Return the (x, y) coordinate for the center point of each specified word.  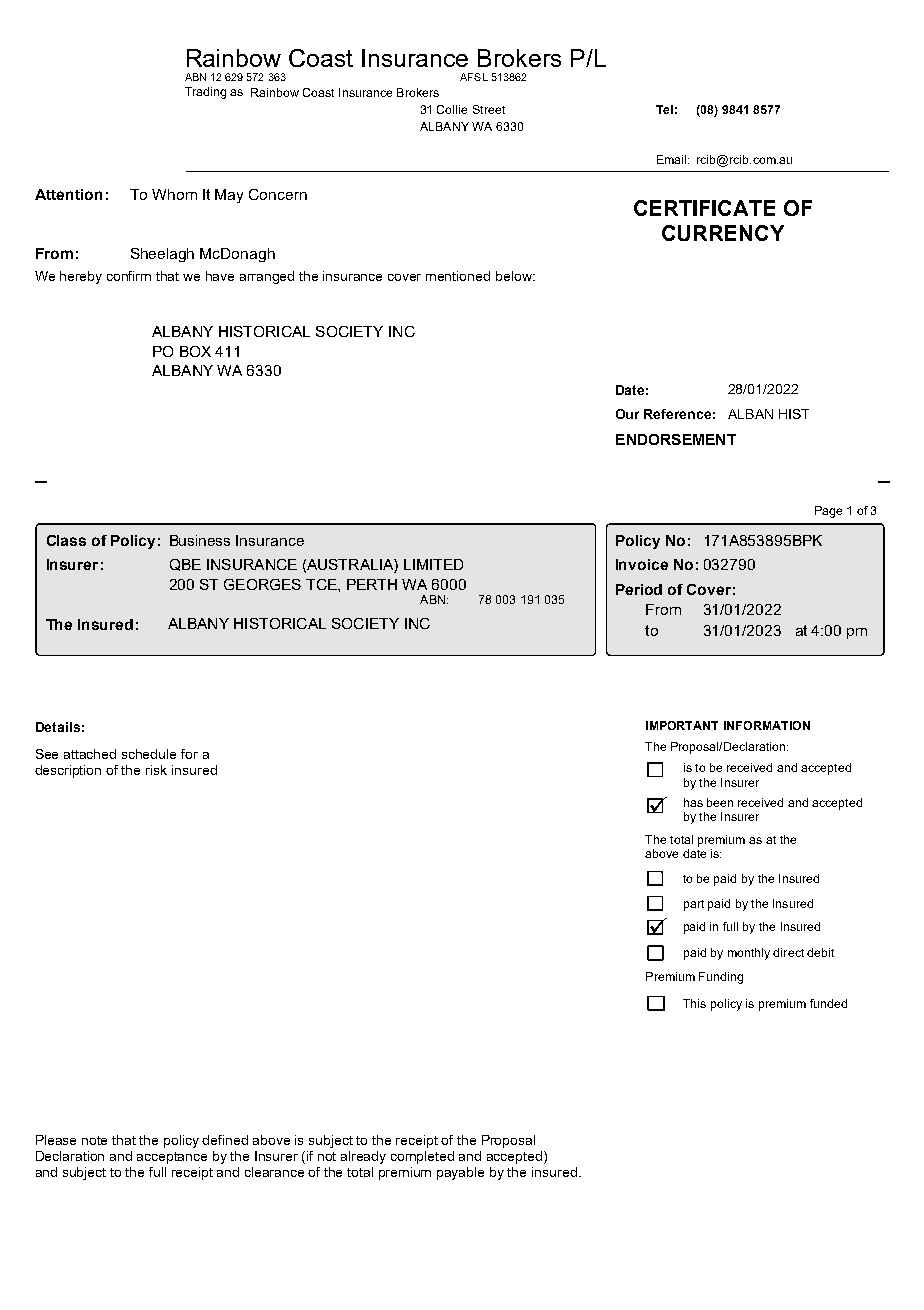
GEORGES (262, 584)
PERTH (372, 584)
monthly (749, 954)
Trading (205, 93)
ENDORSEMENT (676, 439)
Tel (664, 109)
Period (639, 589)
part (694, 905)
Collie (452, 109)
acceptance (172, 1158)
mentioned (458, 276)
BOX (195, 351)
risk (156, 770)
